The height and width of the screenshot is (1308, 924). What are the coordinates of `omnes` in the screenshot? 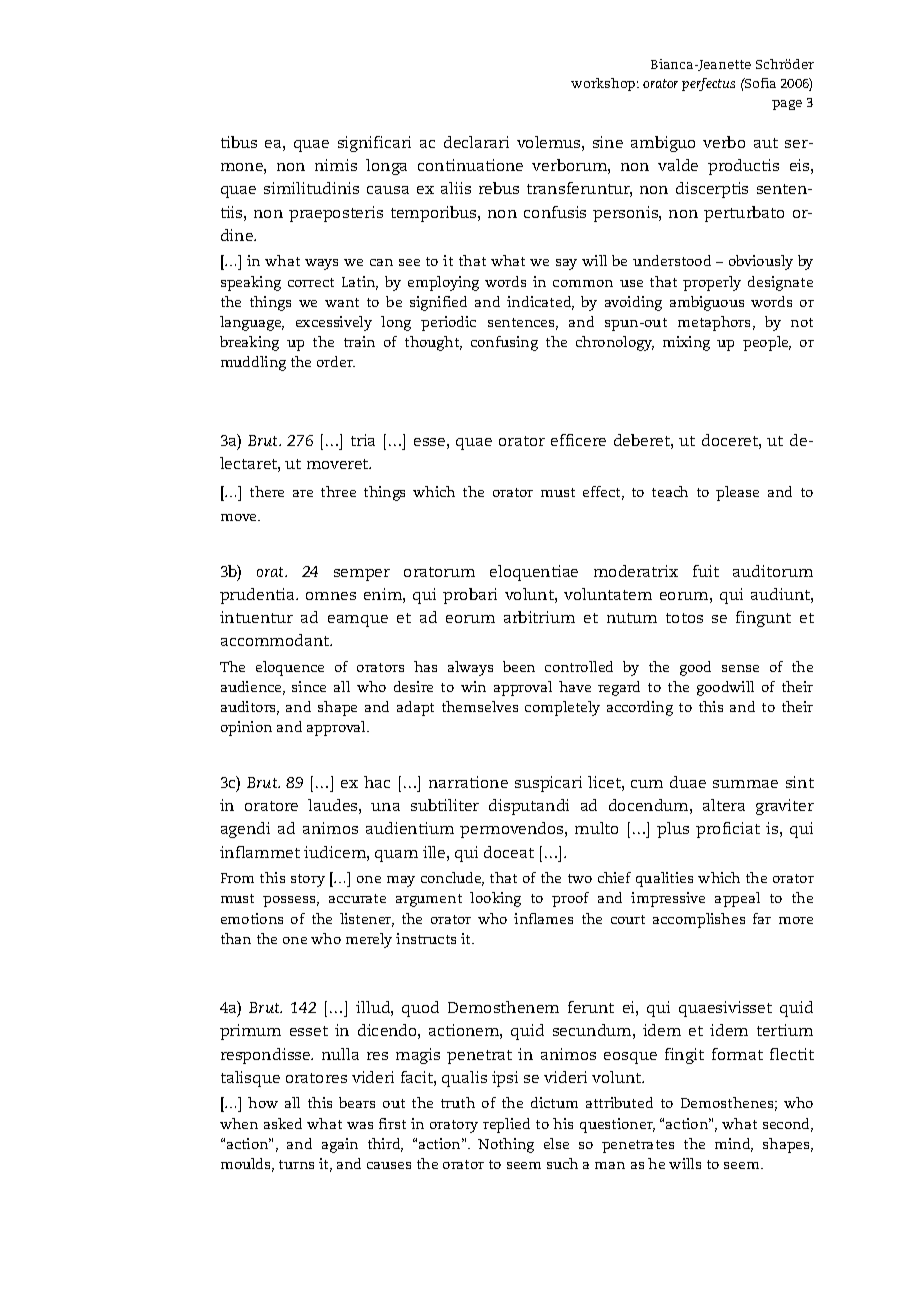 It's located at (331, 596).
